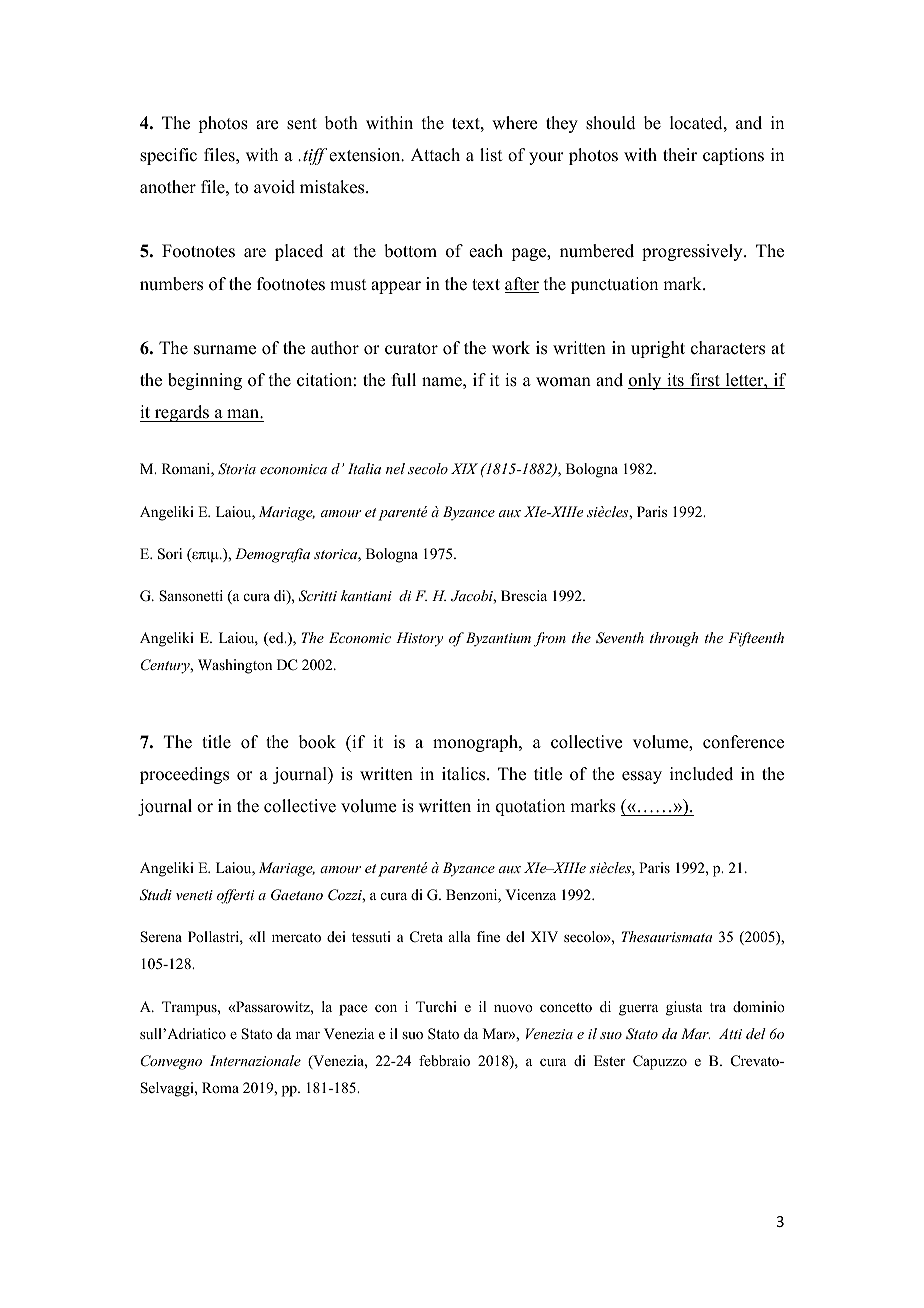 Image resolution: width=924 pixels, height=1308 pixels. What do you see at coordinates (404, 380) in the screenshot?
I see `full` at bounding box center [404, 380].
